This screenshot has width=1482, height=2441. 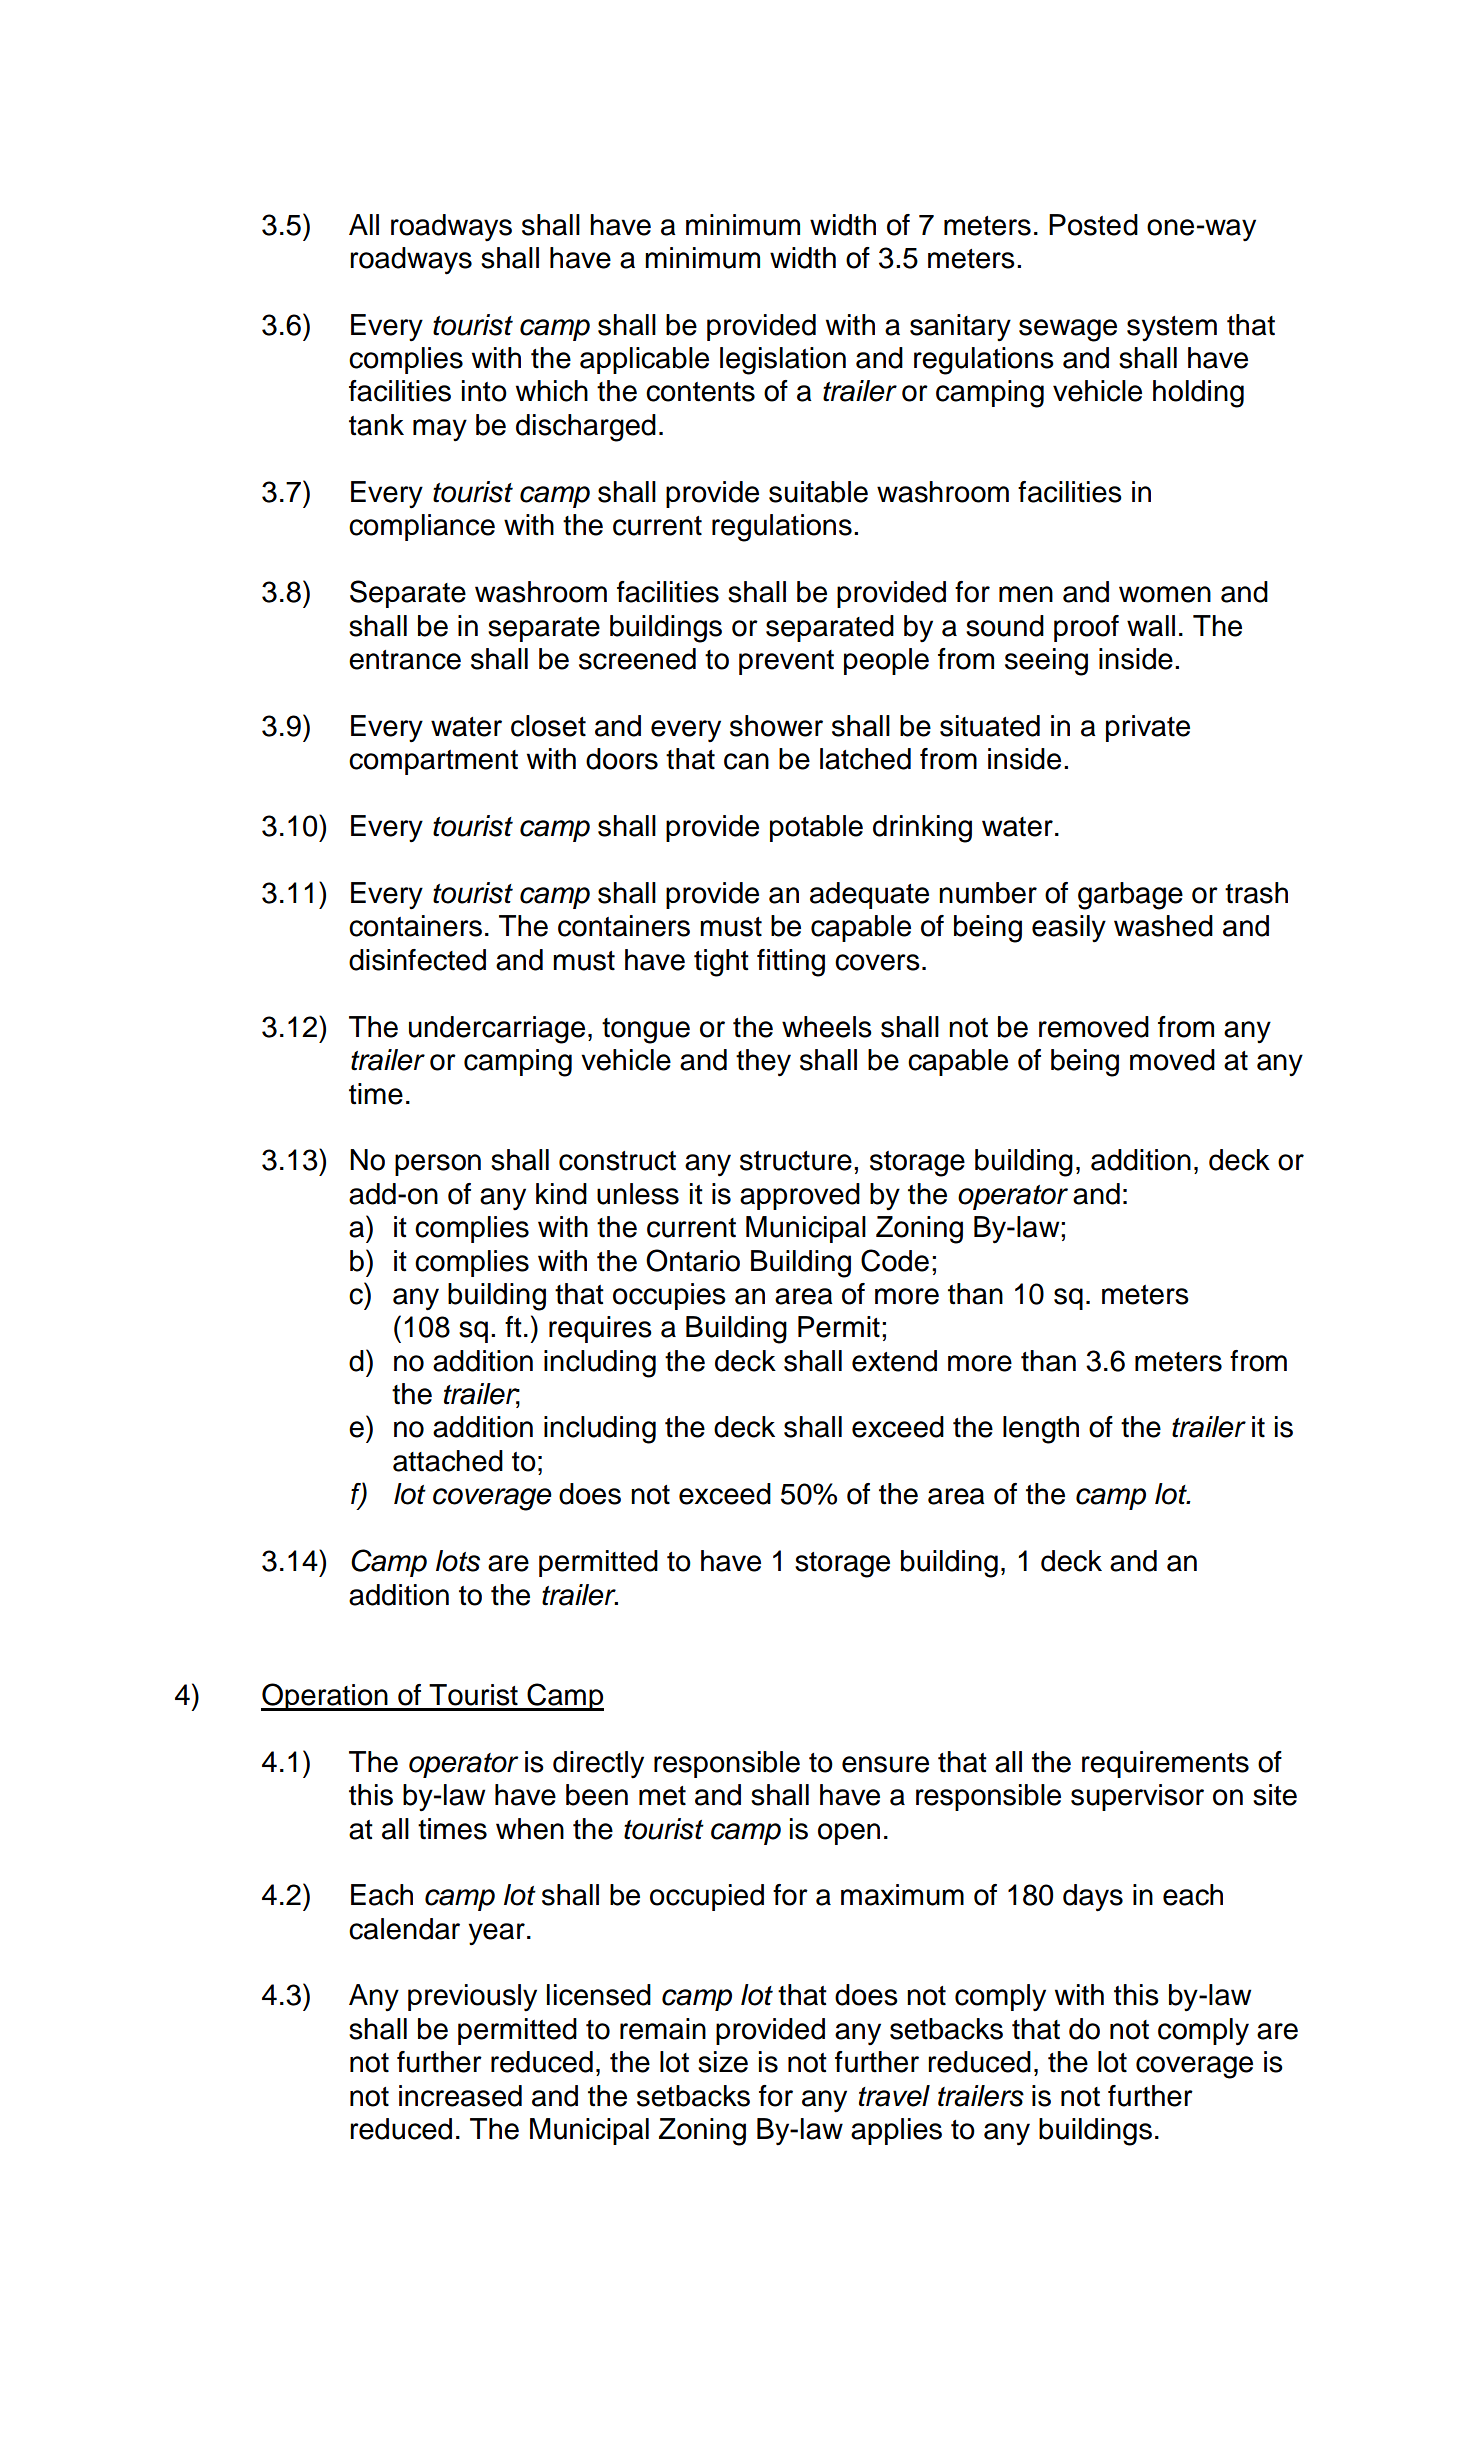 I want to click on length, so click(x=1041, y=1430).
